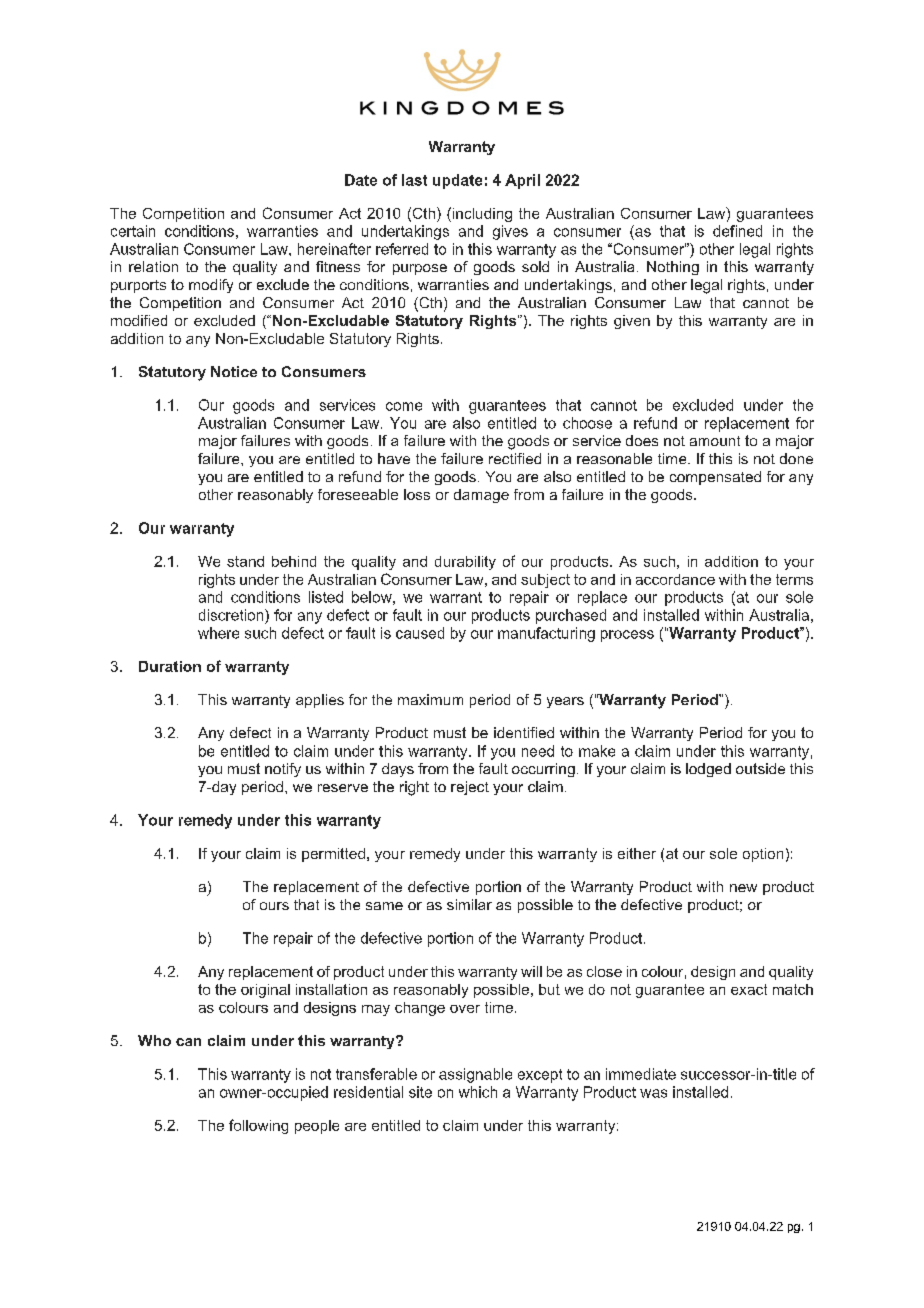 Image resolution: width=924 pixels, height=1308 pixels. Describe the element at coordinates (708, 770) in the document. I see `lodged` at that location.
